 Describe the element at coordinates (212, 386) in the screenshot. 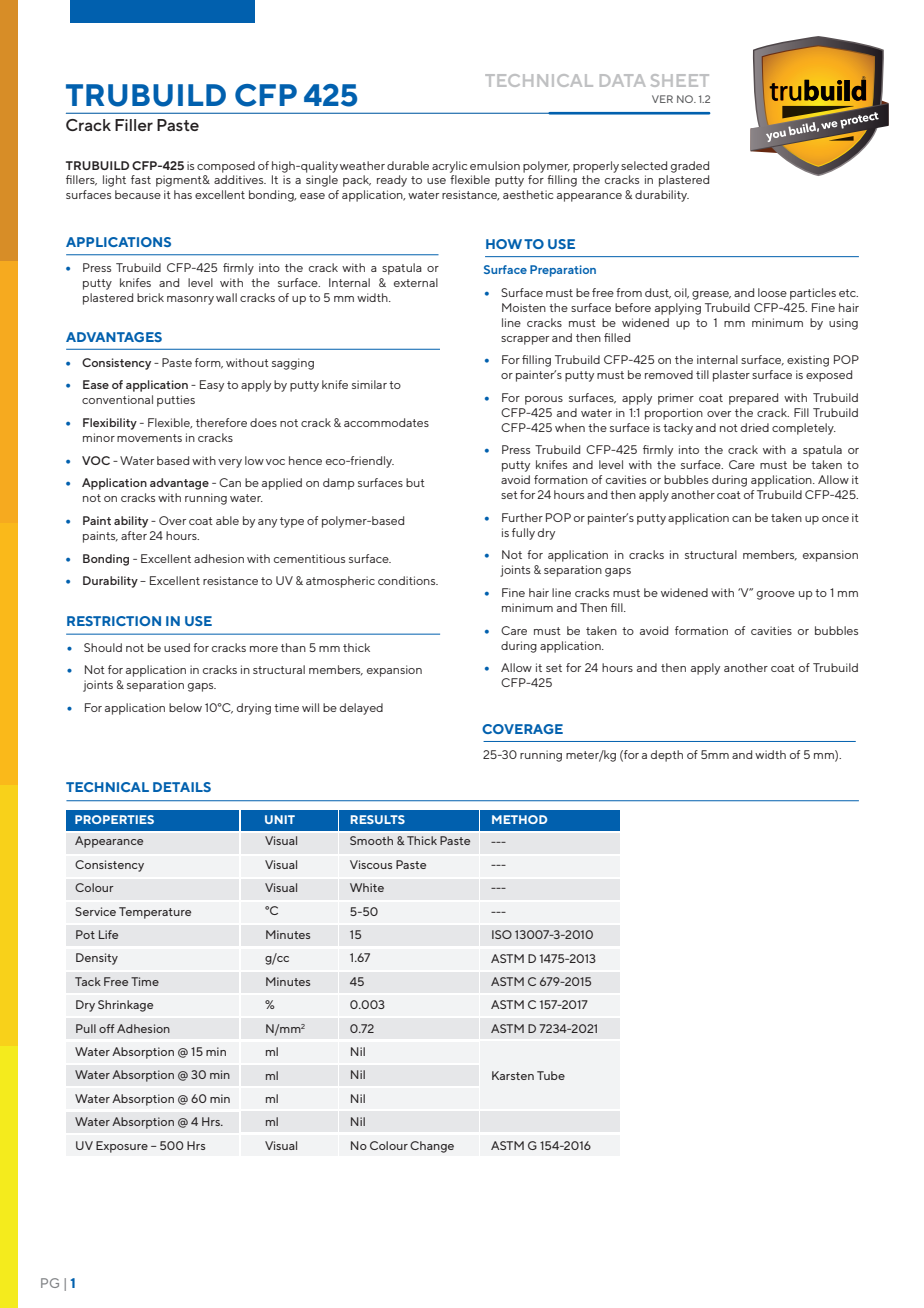

I see `Easy` at that location.
